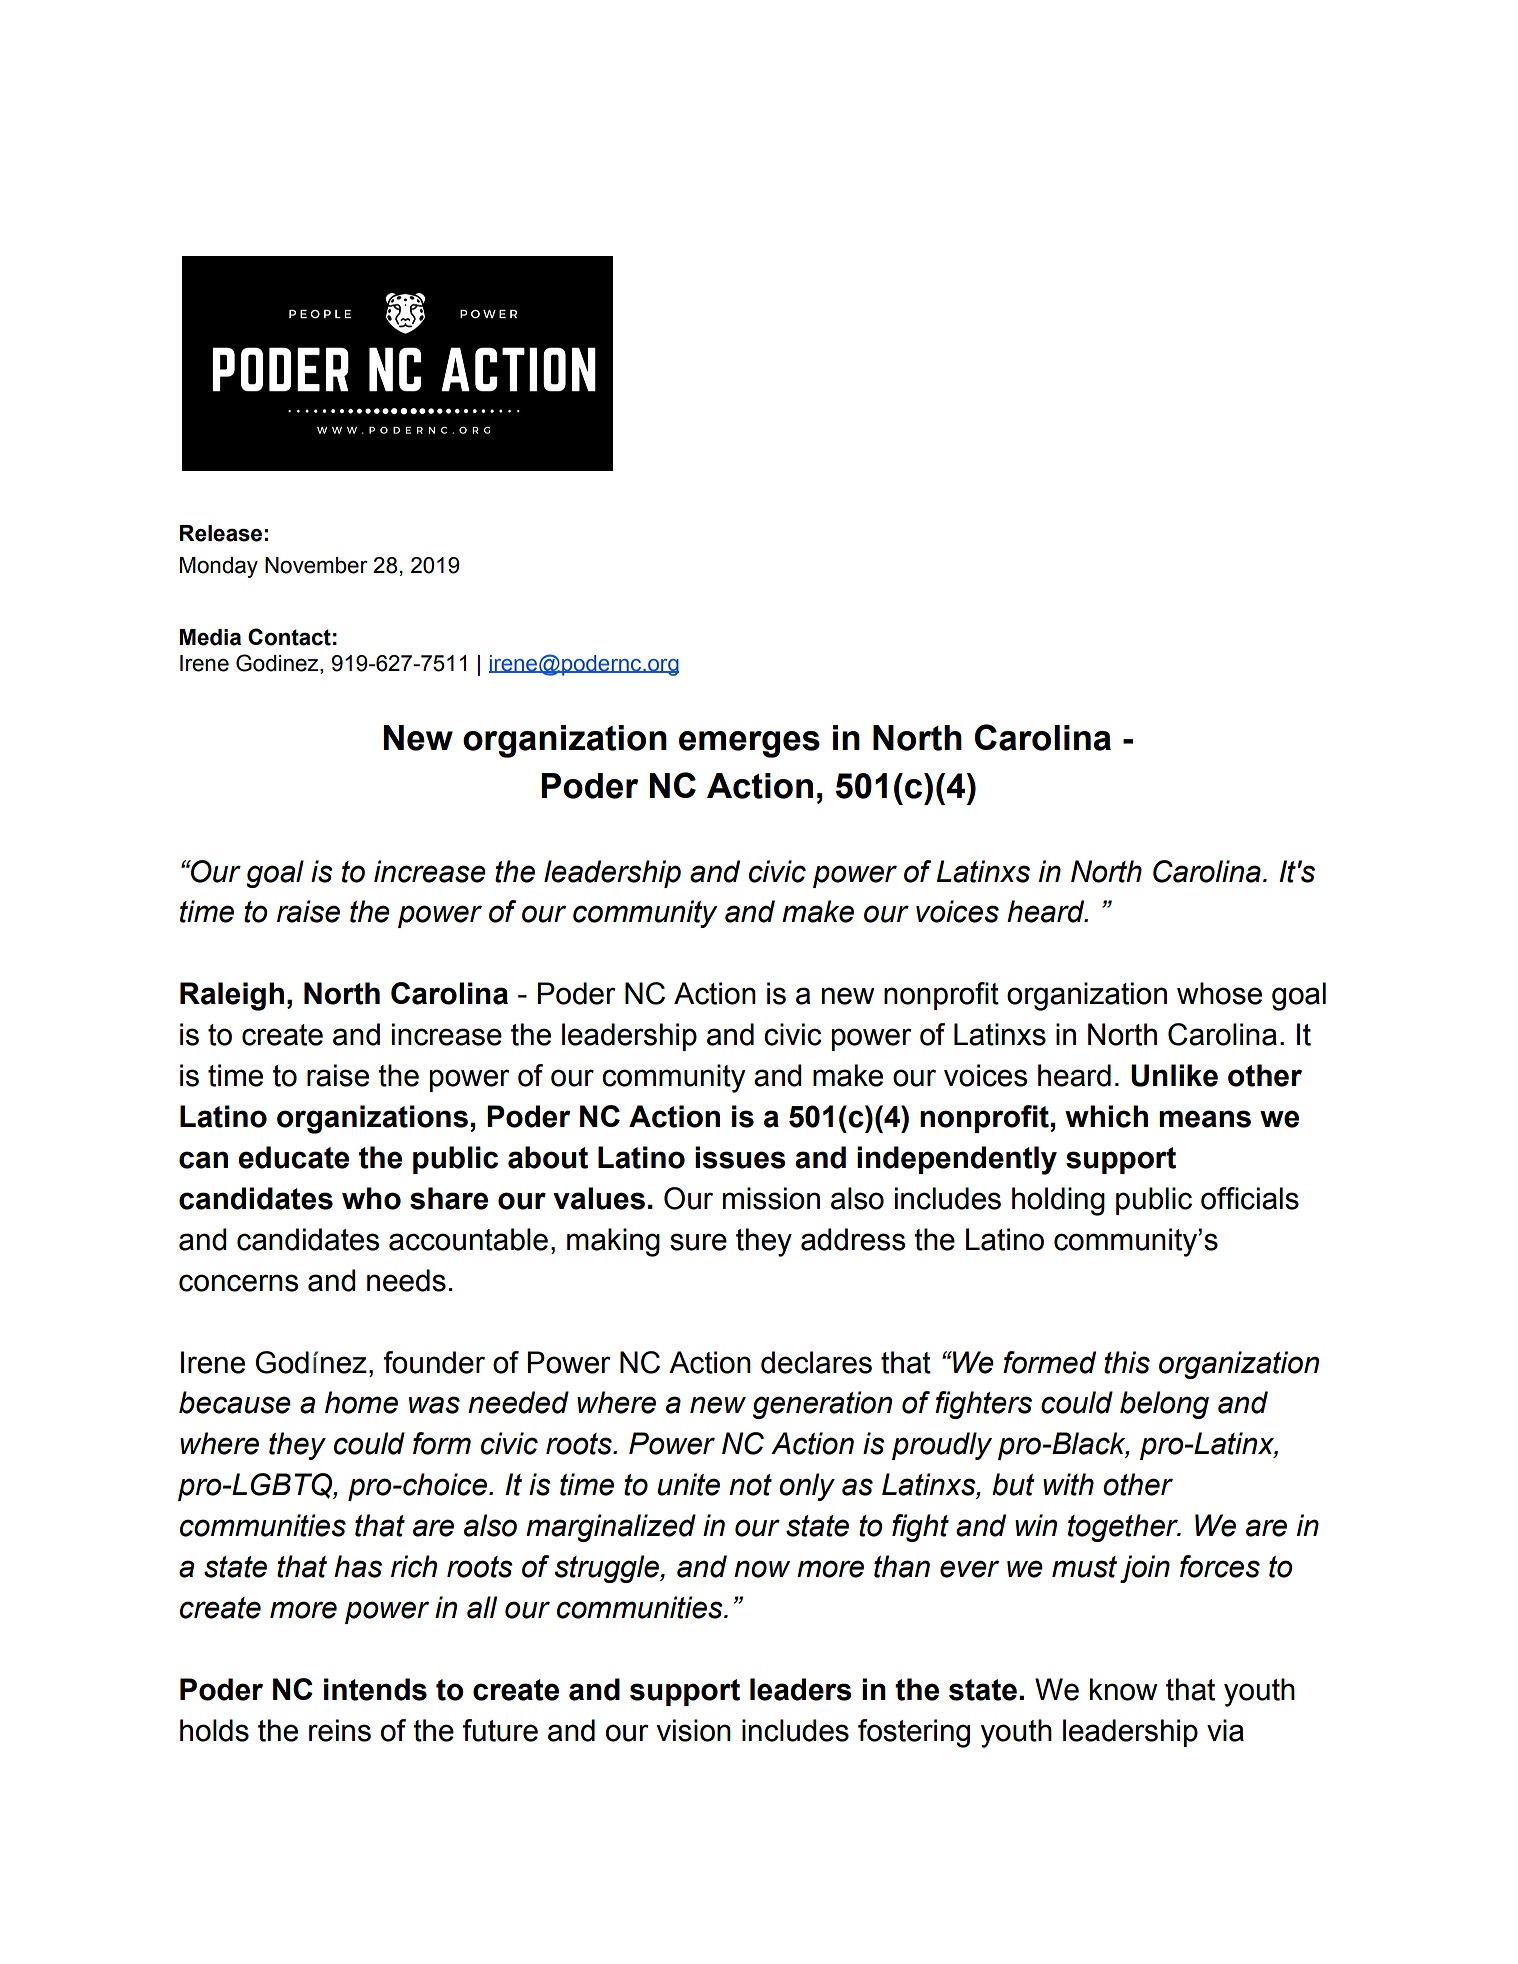 The width and height of the image is (1518, 1964). What do you see at coordinates (1219, 993) in the image?
I see `whose` at bounding box center [1219, 993].
